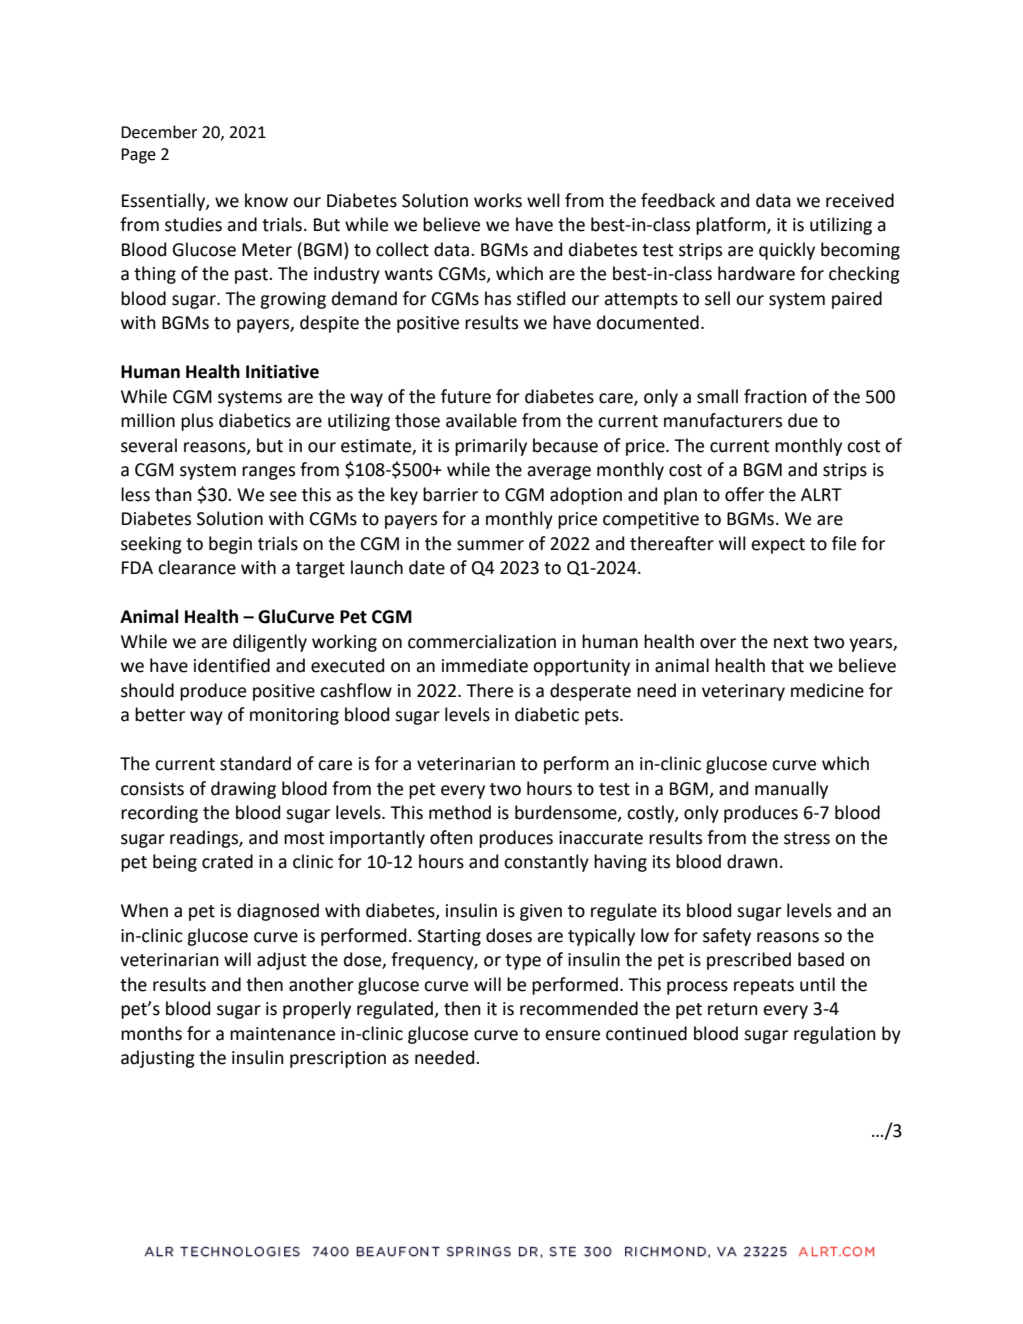 The image size is (1023, 1324). What do you see at coordinates (498, 200) in the screenshot?
I see `works` at bounding box center [498, 200].
